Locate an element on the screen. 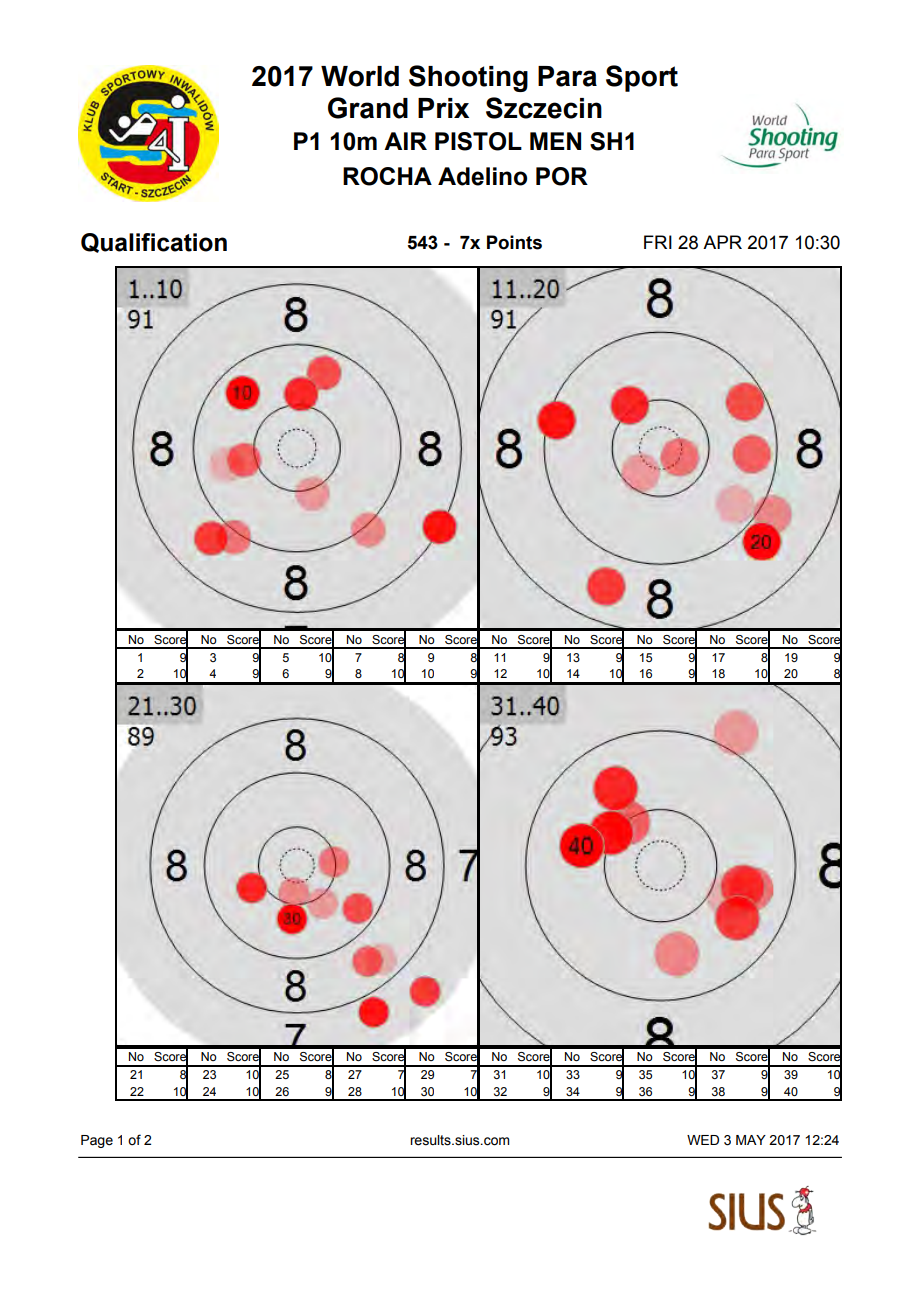 The height and width of the screenshot is (1308, 924). WED is located at coordinates (703, 1140).
